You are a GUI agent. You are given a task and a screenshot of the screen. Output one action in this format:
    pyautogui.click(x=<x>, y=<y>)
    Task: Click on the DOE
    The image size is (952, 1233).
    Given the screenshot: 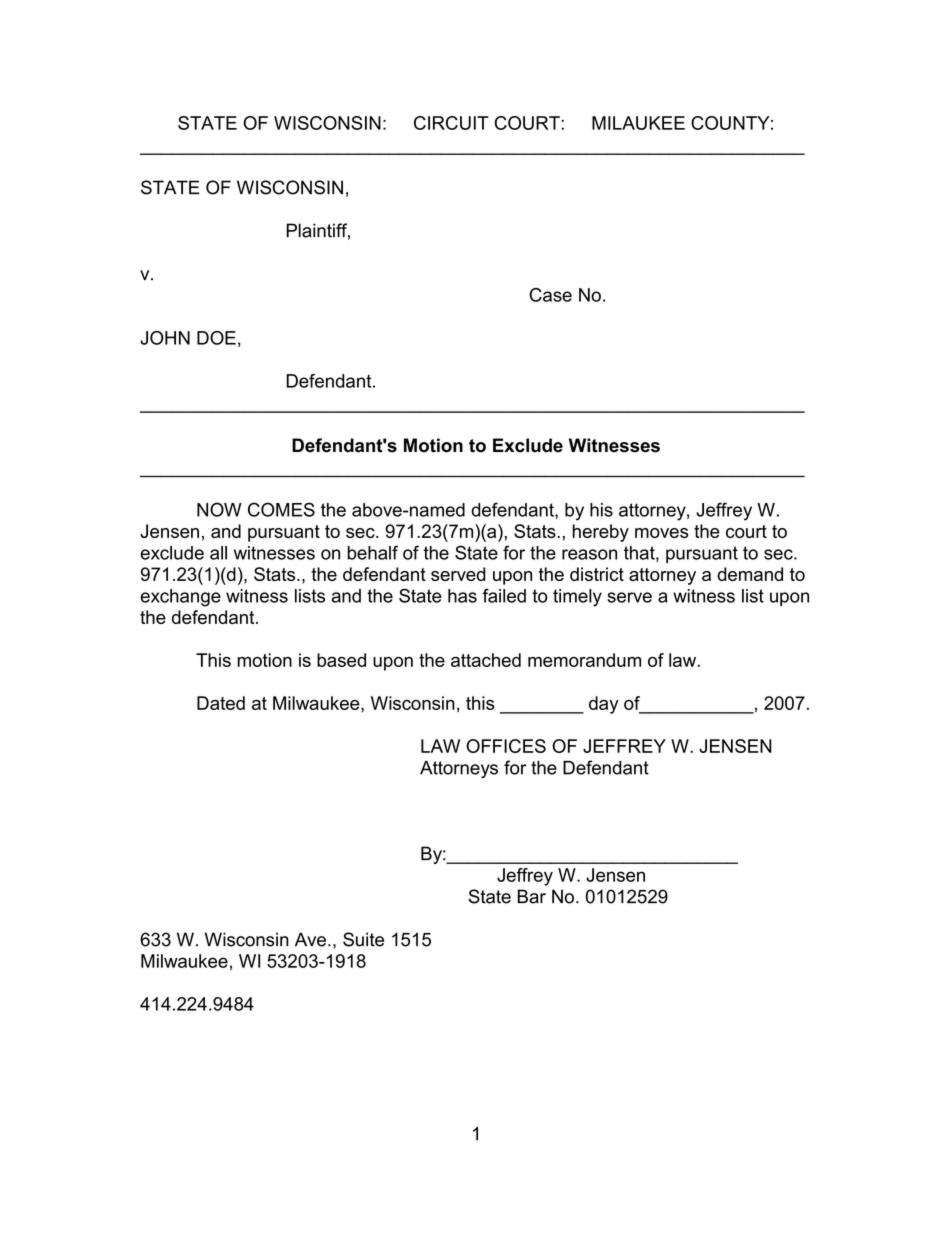 What is the action you would take?
    pyautogui.click(x=216, y=338)
